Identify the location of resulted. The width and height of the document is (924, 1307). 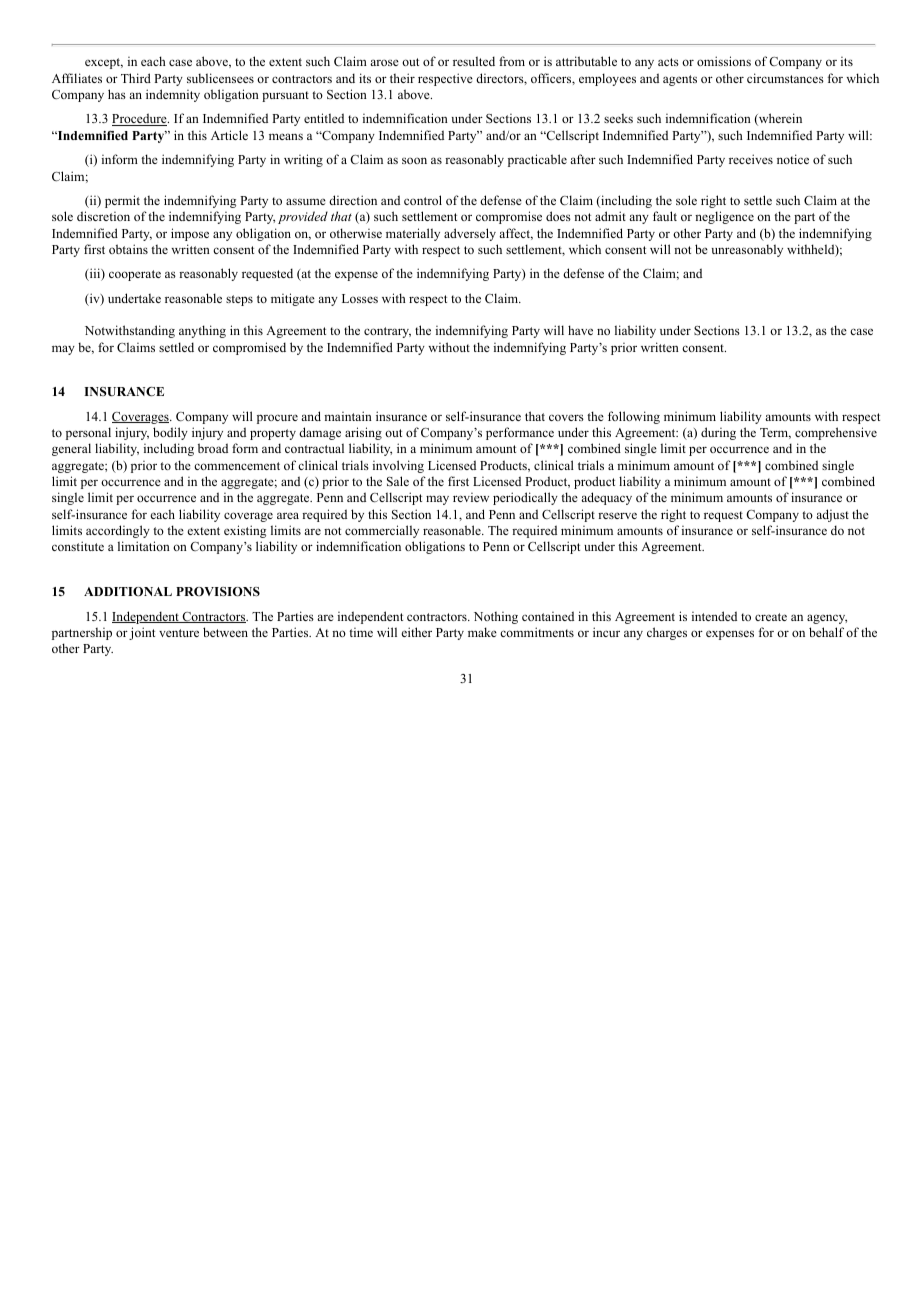
(474, 61).
